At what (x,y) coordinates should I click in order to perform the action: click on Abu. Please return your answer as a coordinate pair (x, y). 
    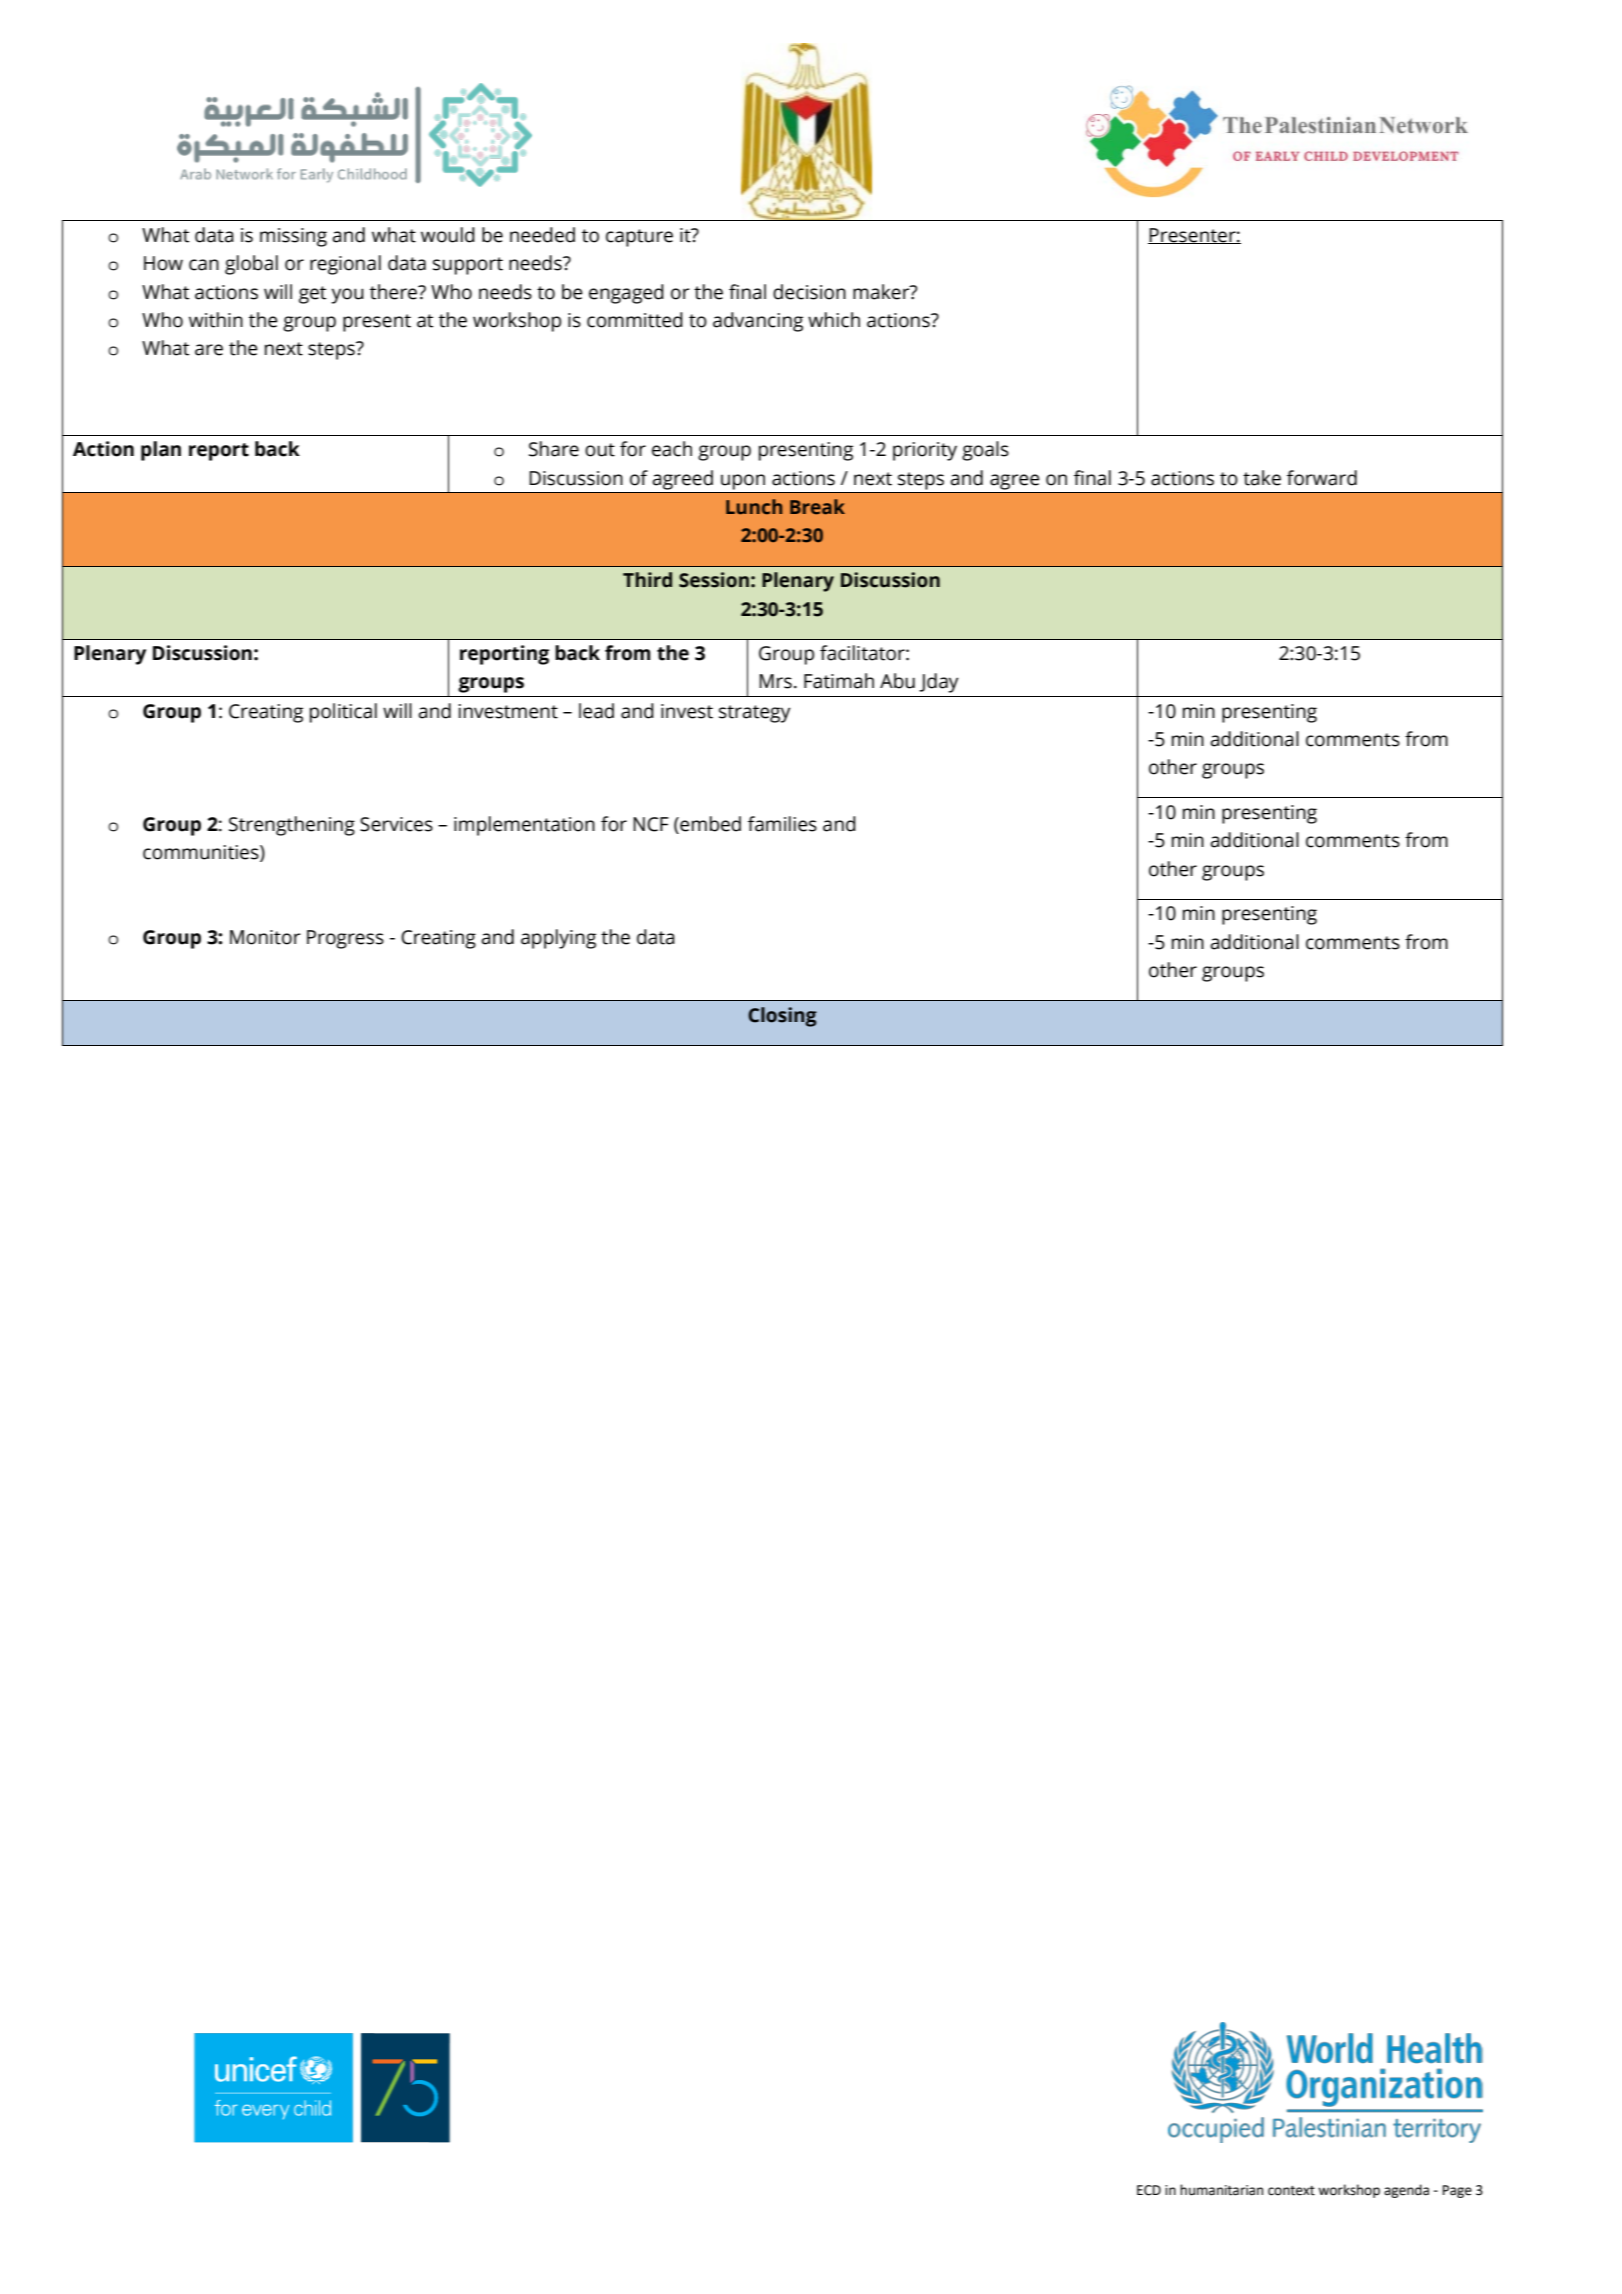
    Looking at the image, I should click on (897, 681).
